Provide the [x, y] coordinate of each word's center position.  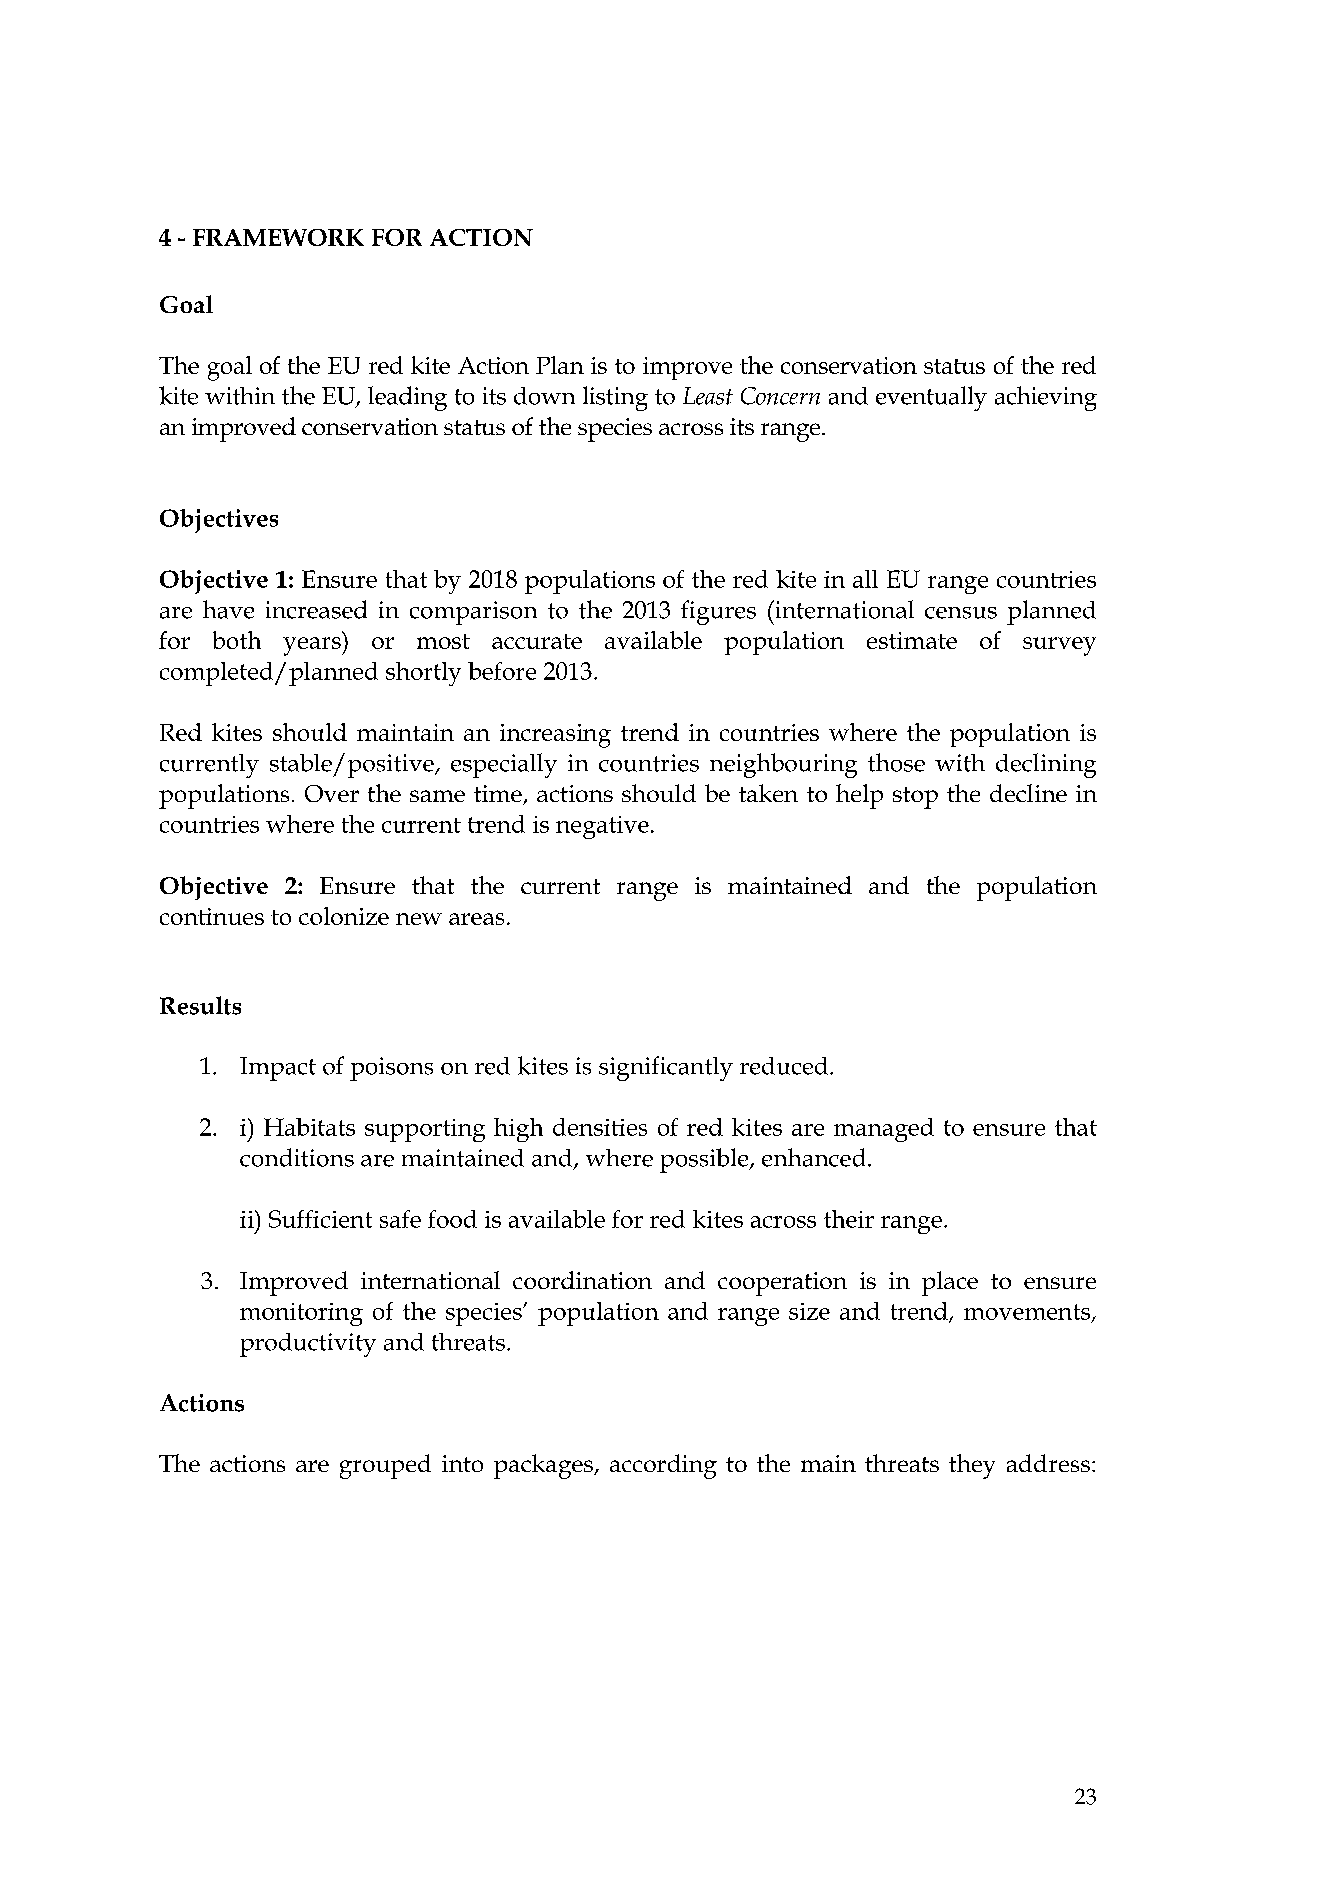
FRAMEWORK [278, 237]
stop [915, 798]
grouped [385, 1466]
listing [615, 398]
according [663, 1466]
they [972, 1466]
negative [602, 827]
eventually [931, 398]
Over [332, 793]
